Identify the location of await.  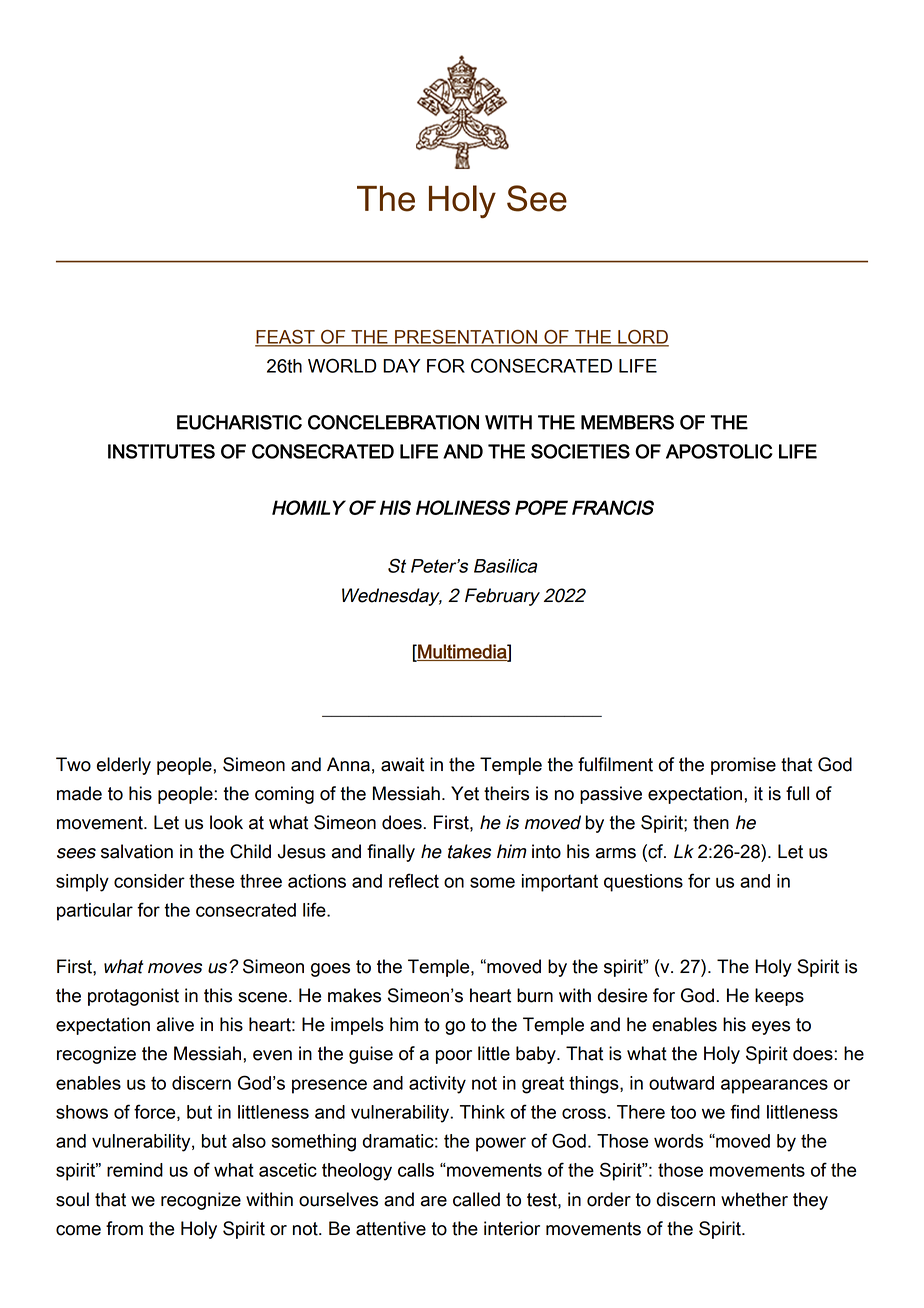
(402, 764).
